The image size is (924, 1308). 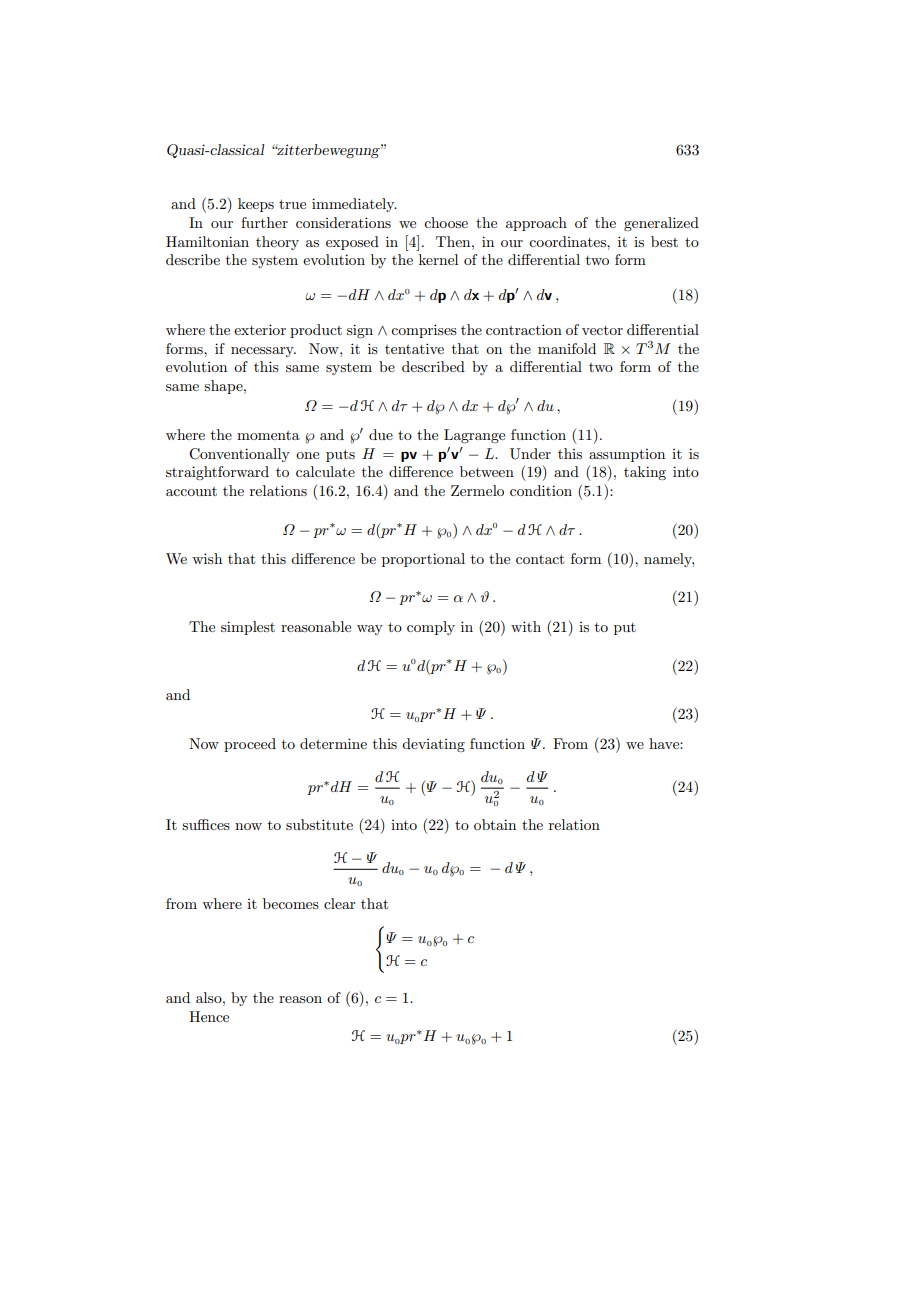 What do you see at coordinates (248, 628) in the image?
I see `simplest` at bounding box center [248, 628].
